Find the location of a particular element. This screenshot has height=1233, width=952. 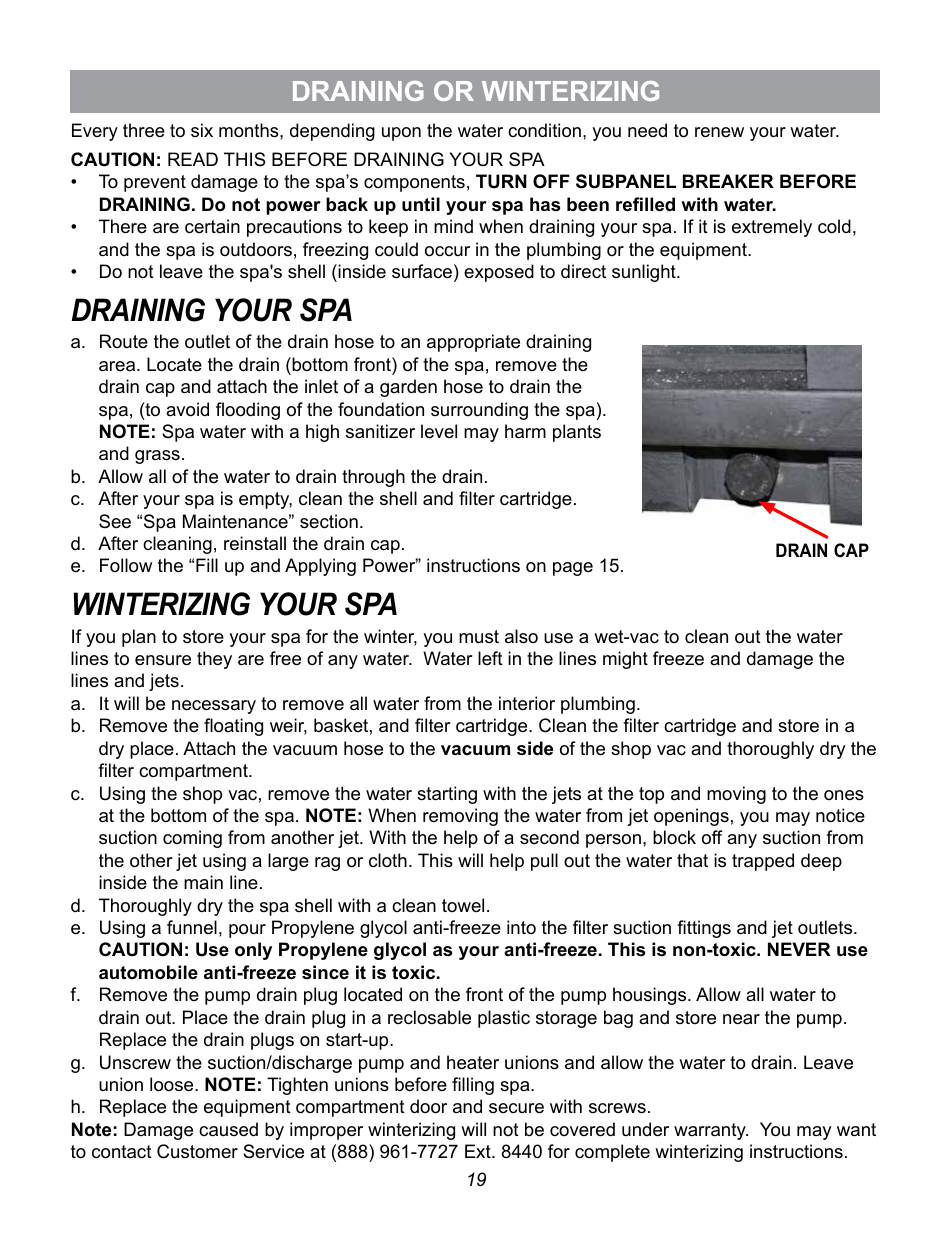

secure is located at coordinates (516, 1108).
